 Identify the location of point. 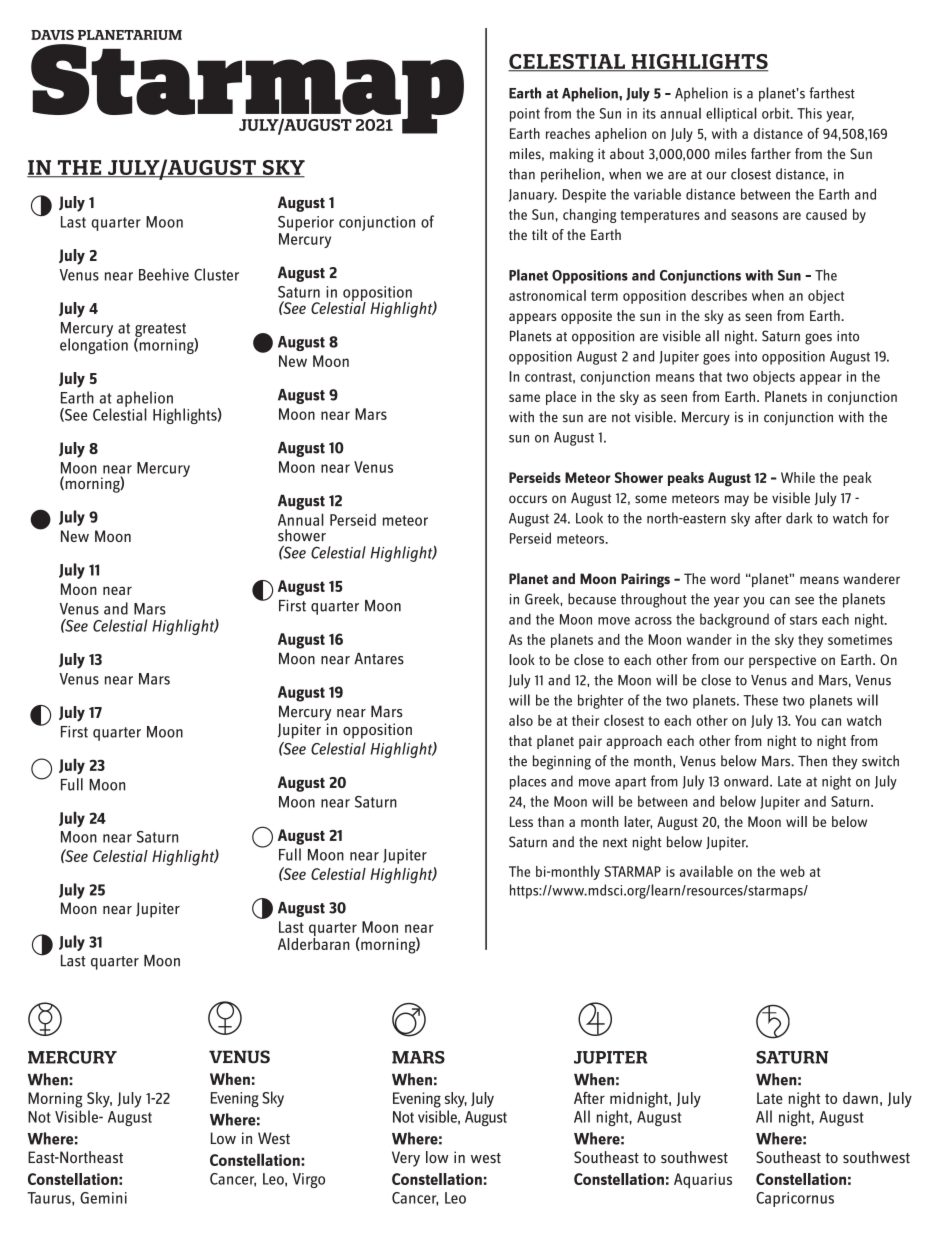
(525, 115).
